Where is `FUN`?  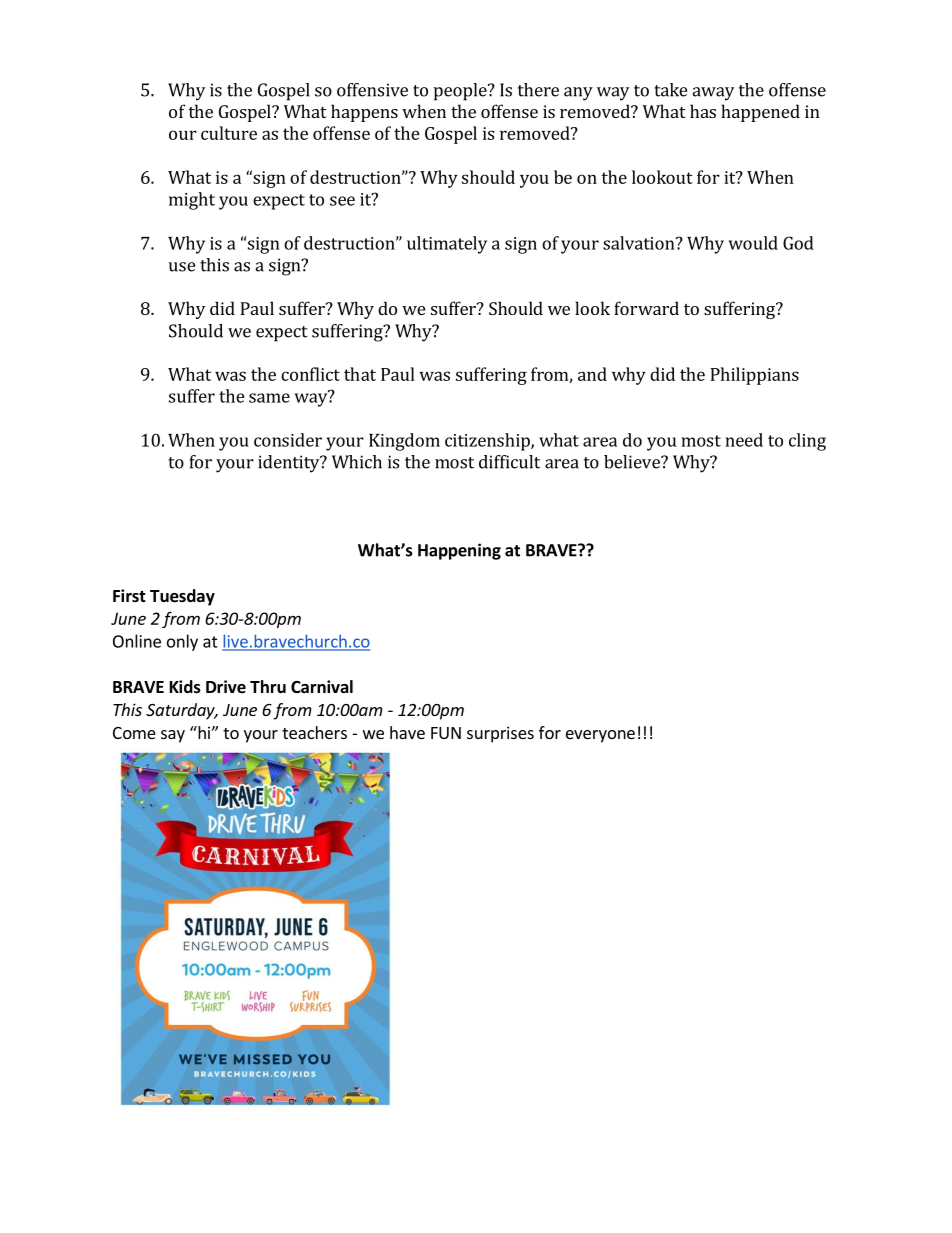 FUN is located at coordinates (446, 733).
